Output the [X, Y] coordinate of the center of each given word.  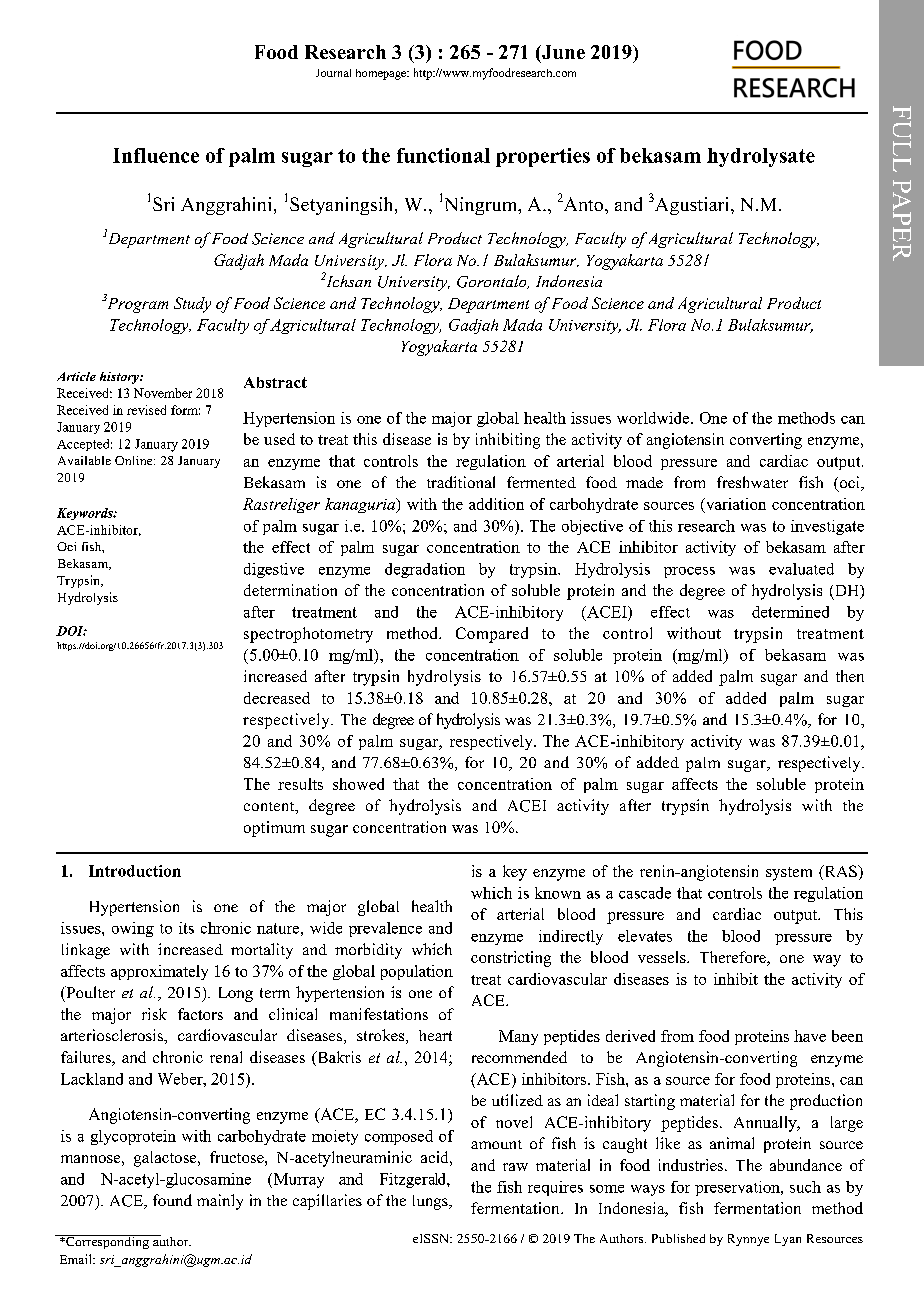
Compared [492, 635]
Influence [156, 155]
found [172, 1200]
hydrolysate [761, 157]
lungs [431, 1202]
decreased [277, 698]
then [850, 676]
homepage [382, 74]
